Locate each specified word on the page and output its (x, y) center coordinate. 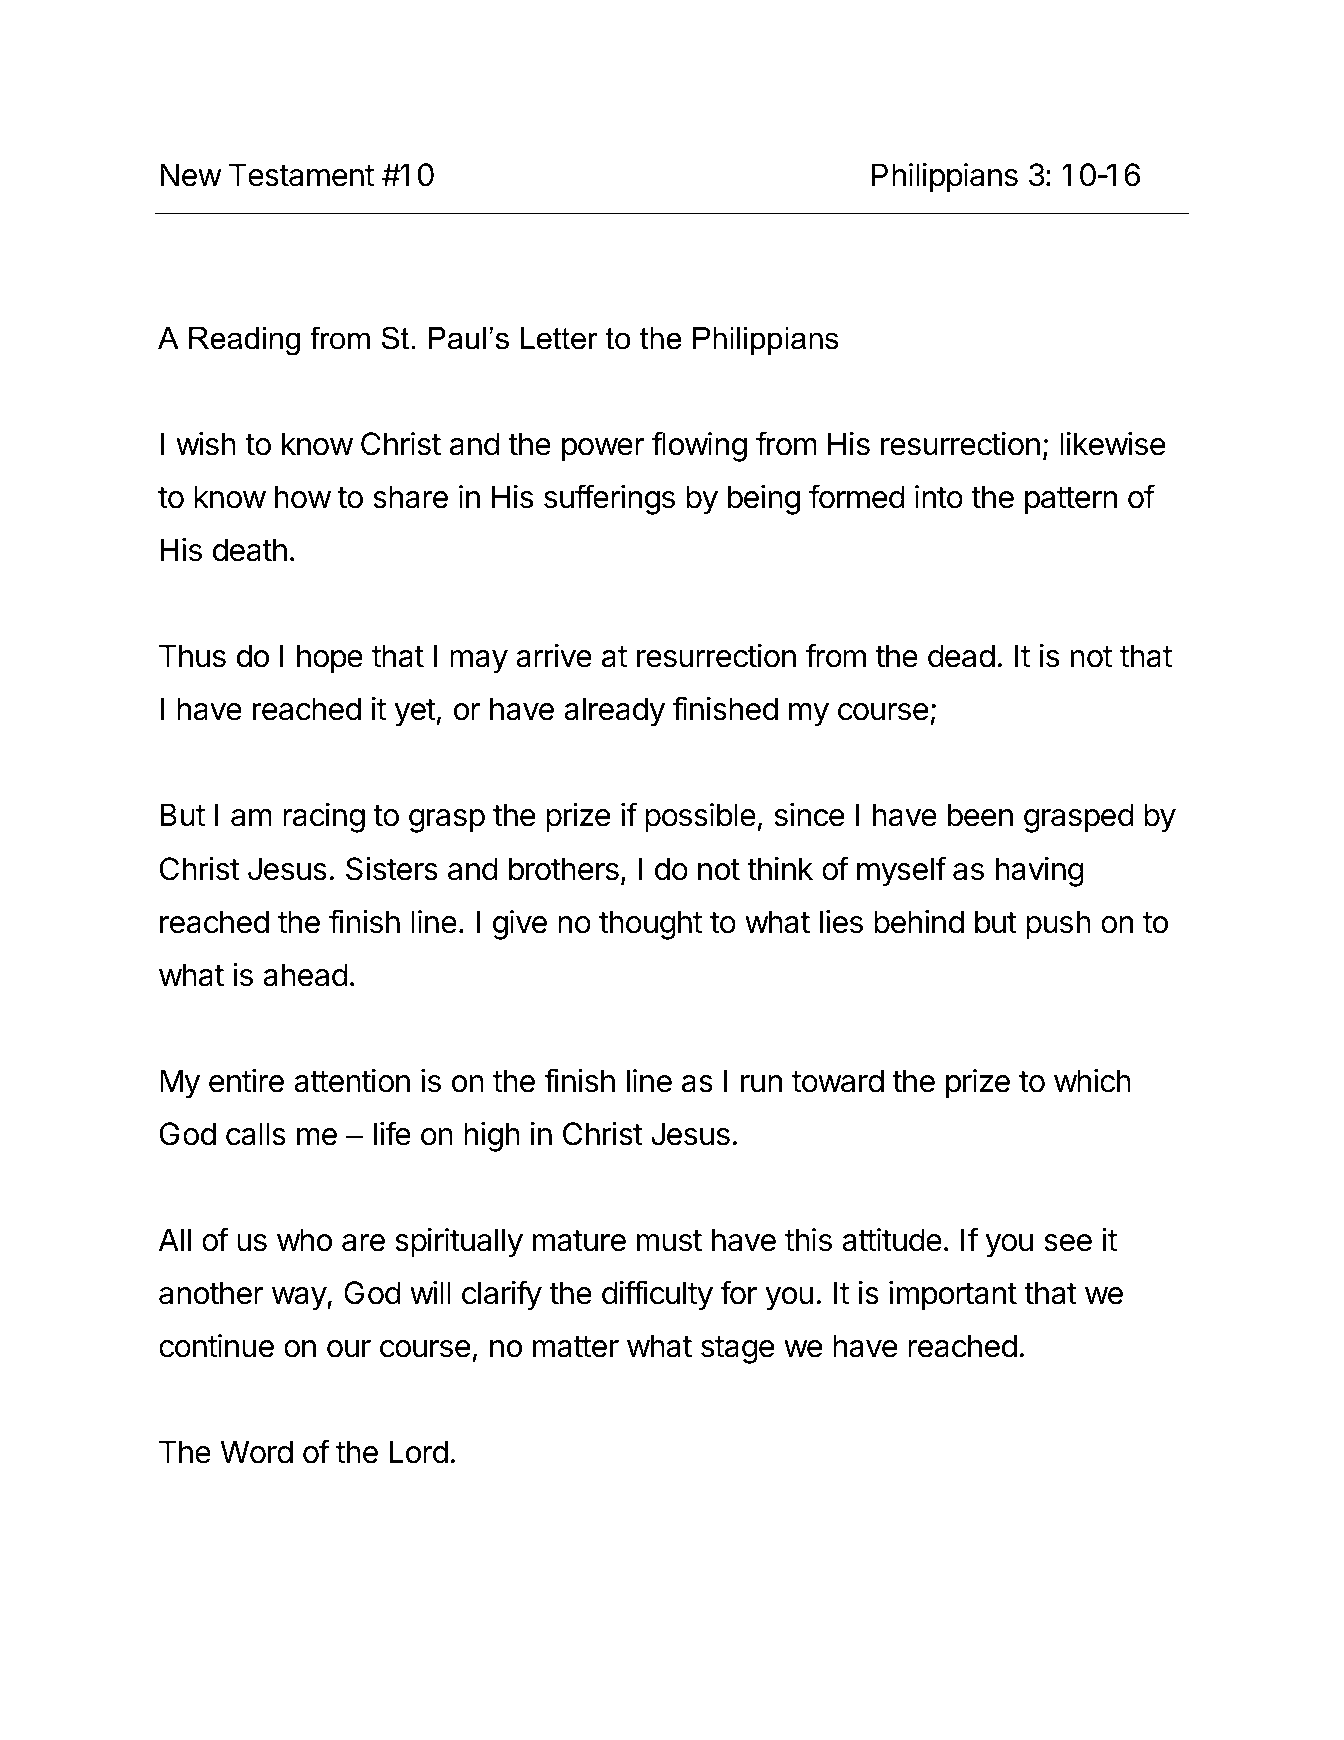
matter (576, 1347)
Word (256, 1452)
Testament (301, 175)
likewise (1113, 444)
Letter (559, 338)
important (953, 1296)
